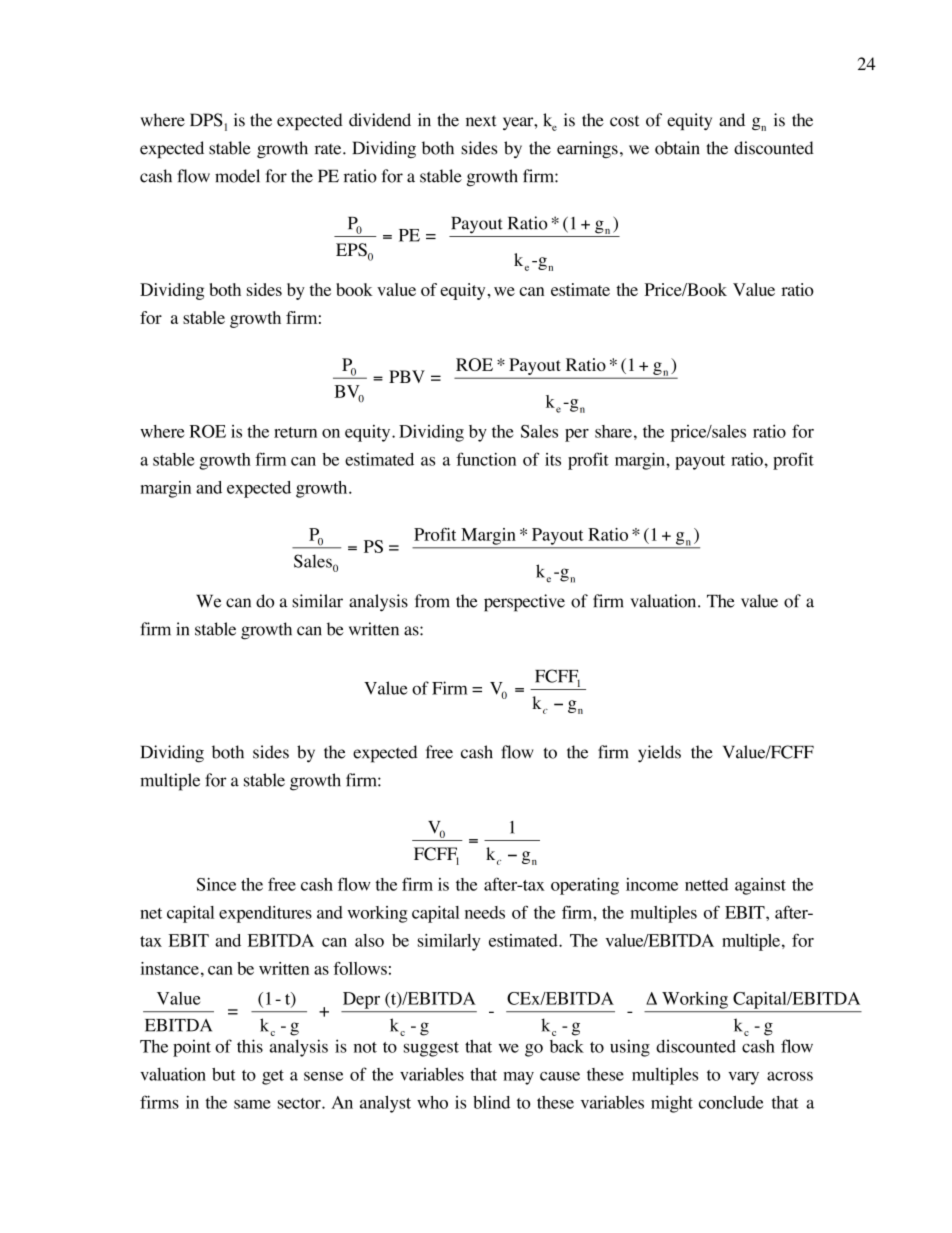  Describe the element at coordinates (613, 431) in the screenshot. I see `share` at that location.
